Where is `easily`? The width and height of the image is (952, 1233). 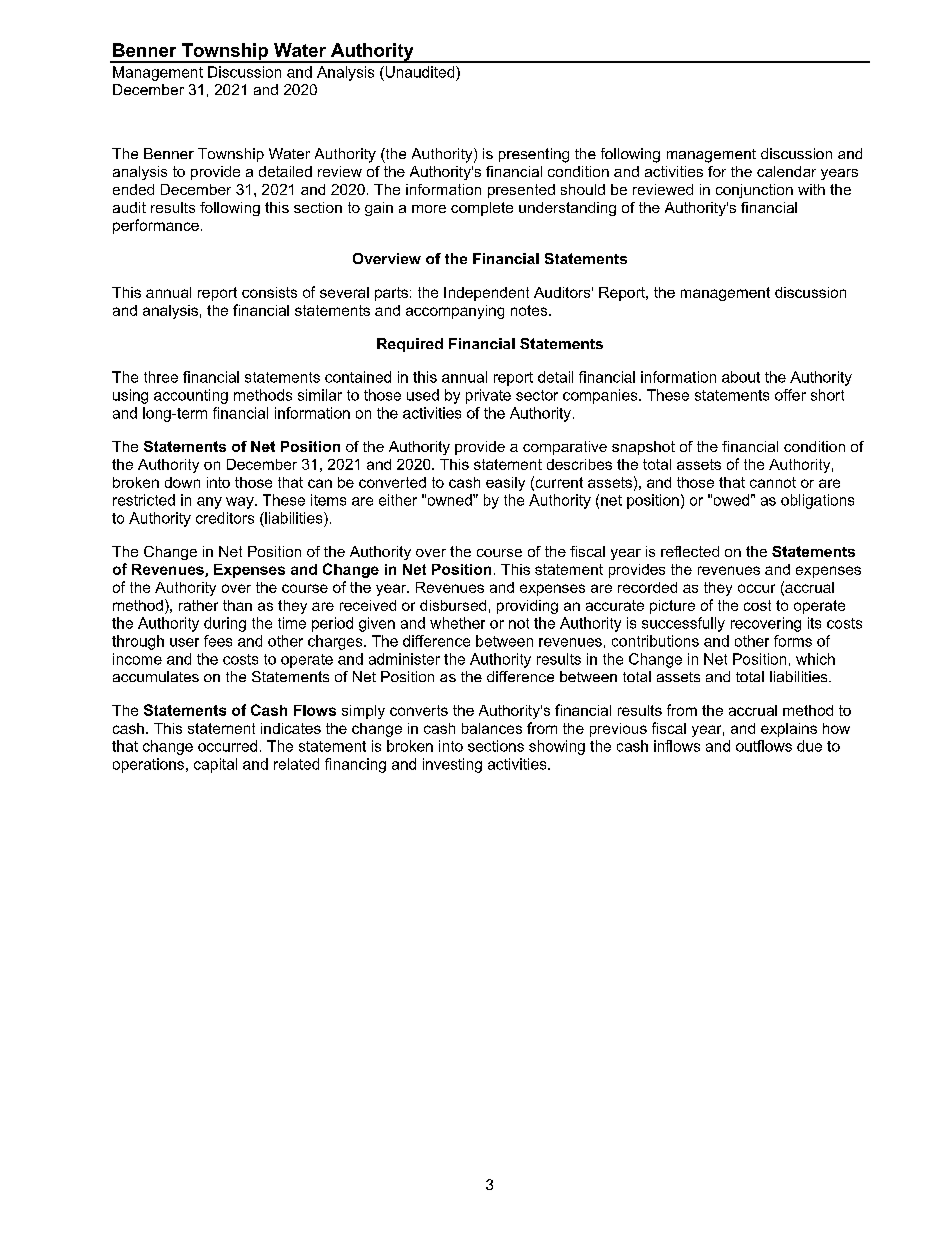
easily is located at coordinates (505, 484).
